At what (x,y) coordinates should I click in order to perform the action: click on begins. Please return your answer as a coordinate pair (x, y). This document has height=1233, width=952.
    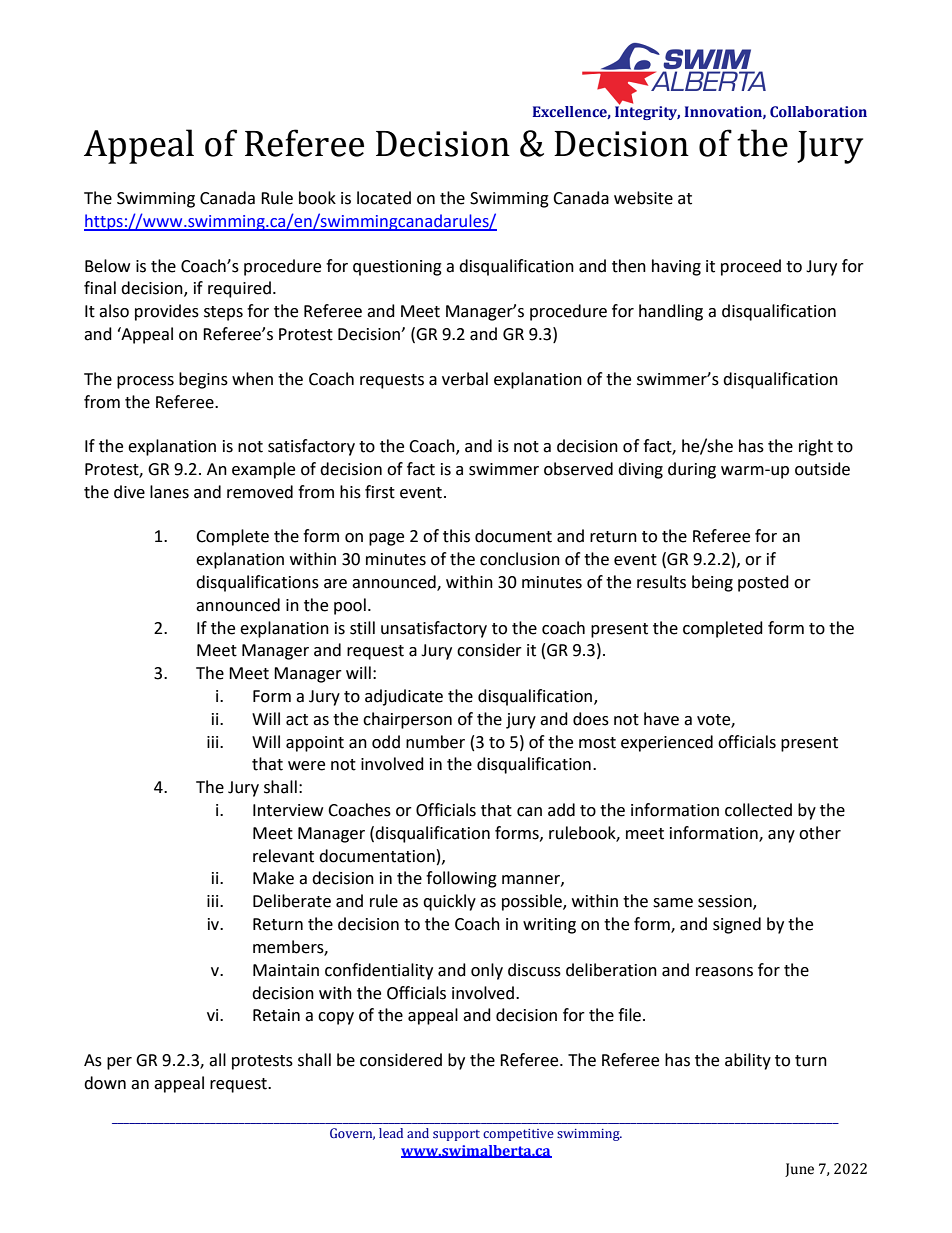
    Looking at the image, I should click on (203, 380).
